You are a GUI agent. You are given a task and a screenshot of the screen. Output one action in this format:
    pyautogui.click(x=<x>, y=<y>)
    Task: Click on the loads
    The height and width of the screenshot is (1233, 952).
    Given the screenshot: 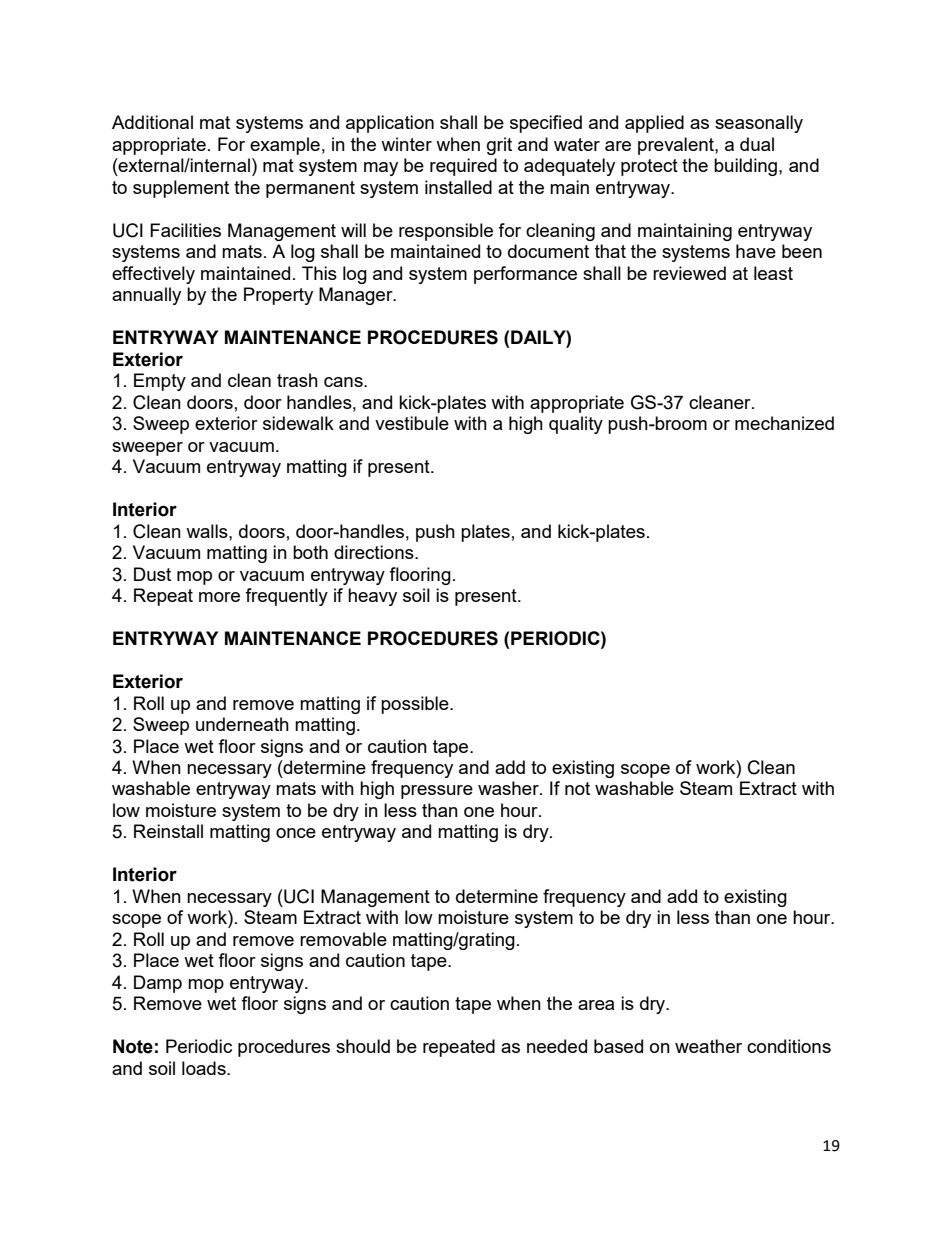 What is the action you would take?
    pyautogui.click(x=205, y=1068)
